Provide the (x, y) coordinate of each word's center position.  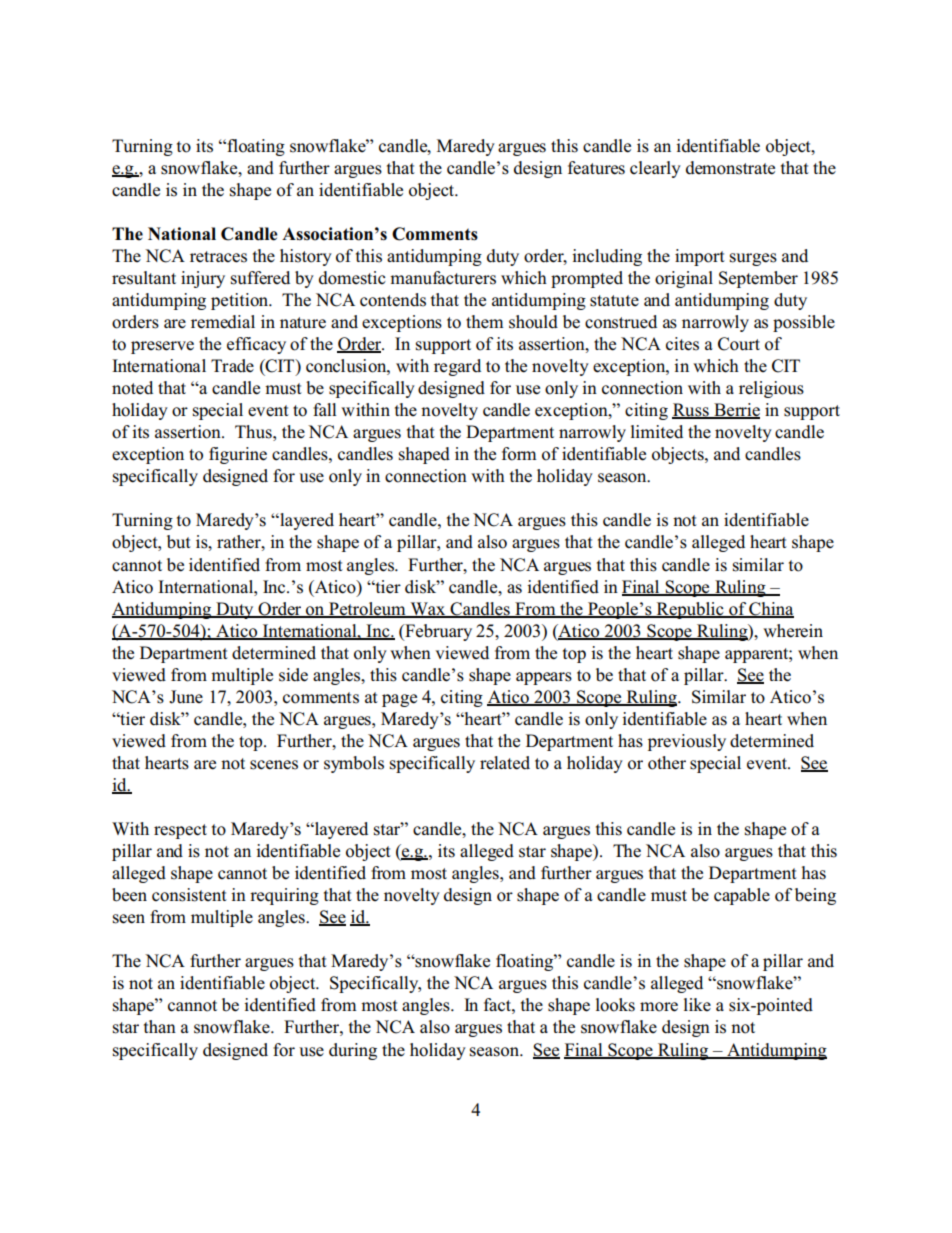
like (697, 1004)
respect (180, 831)
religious (771, 389)
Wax (428, 609)
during (353, 1051)
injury (203, 279)
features (596, 168)
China (770, 609)
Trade (232, 366)
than (160, 1026)
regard (457, 367)
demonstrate (730, 168)
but (179, 542)
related (505, 763)
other (667, 763)
